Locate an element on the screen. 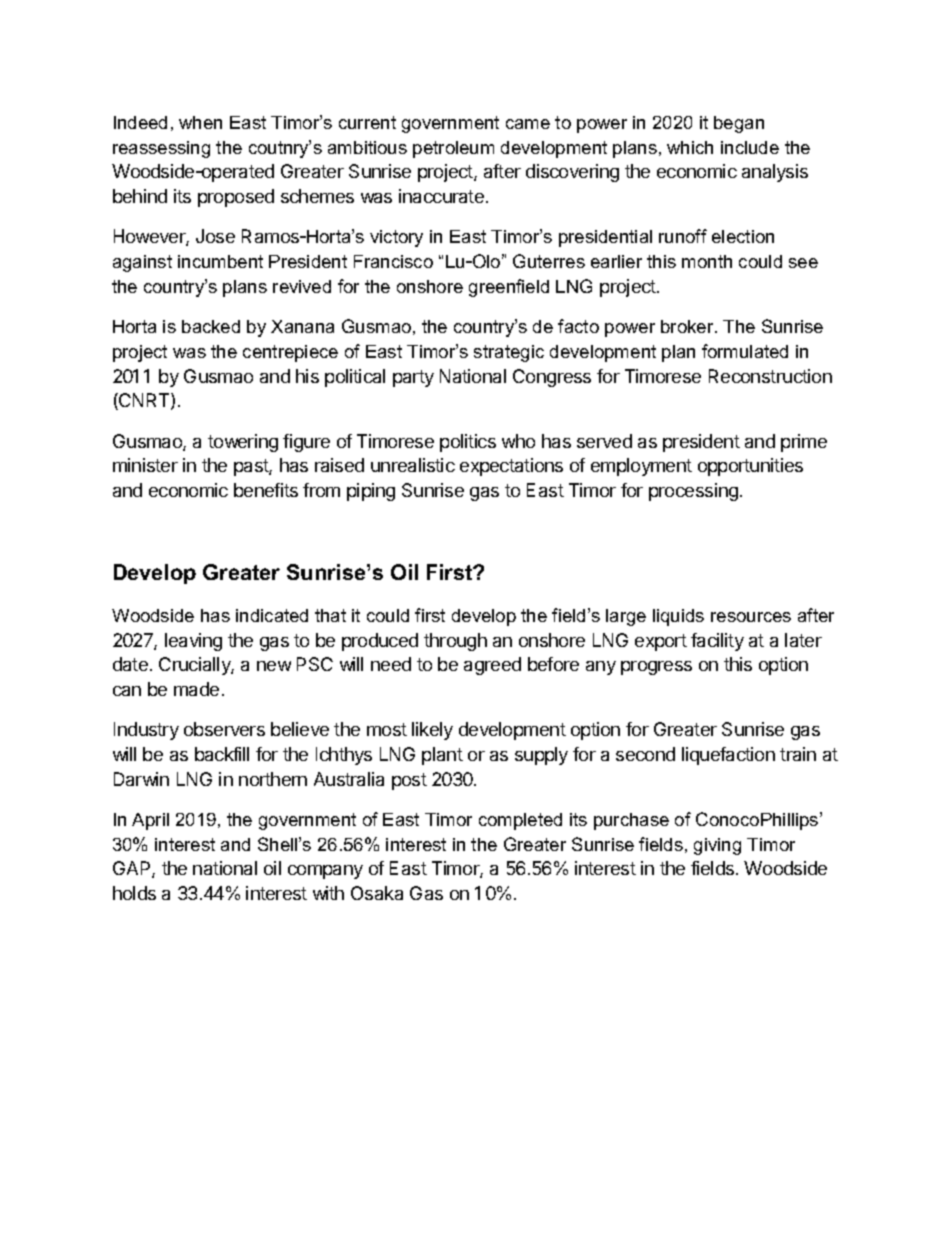  include is located at coordinates (750, 147).
